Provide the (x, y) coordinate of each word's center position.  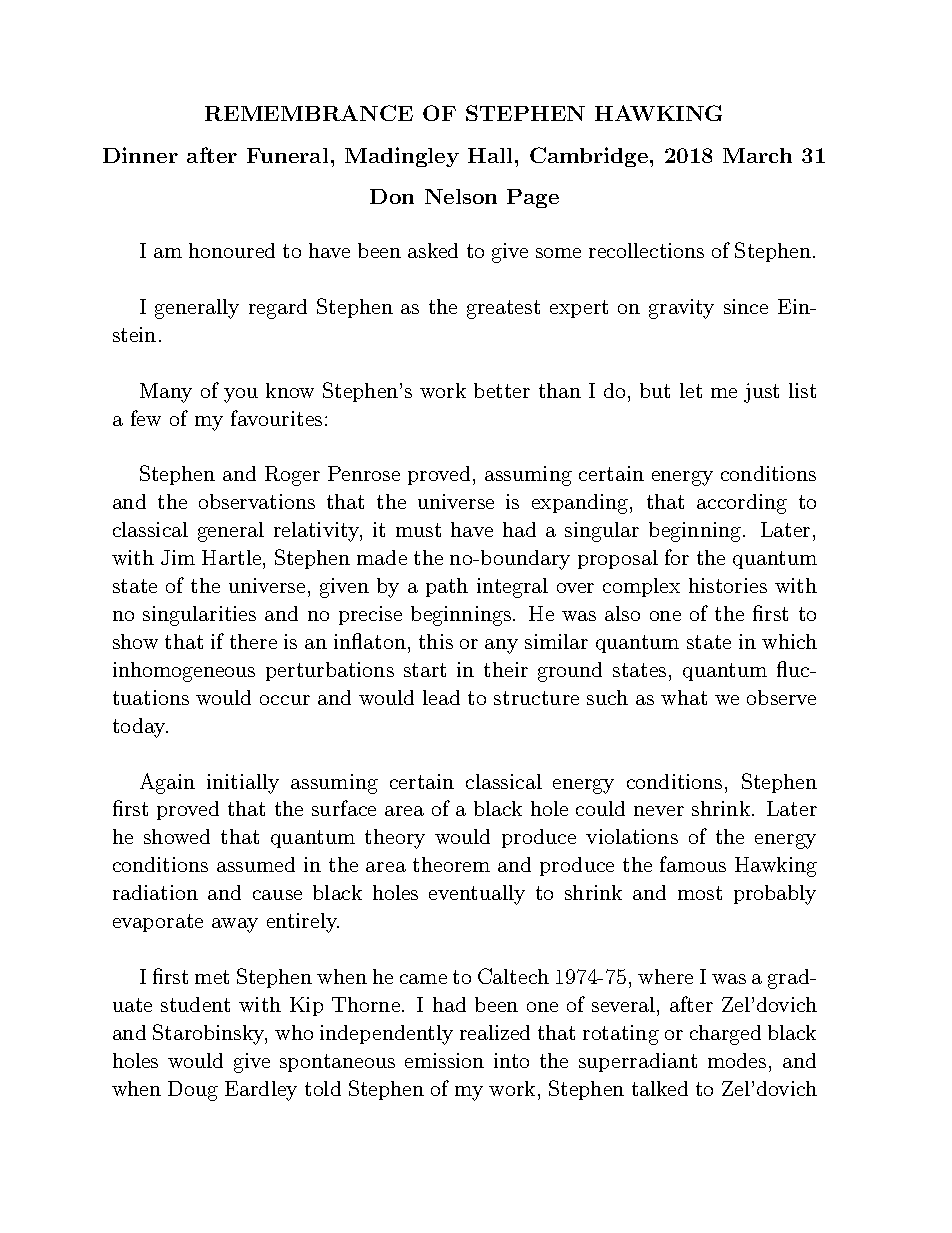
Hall (490, 155)
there (253, 641)
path (447, 587)
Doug (193, 1091)
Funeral (287, 155)
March (757, 155)
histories (728, 585)
